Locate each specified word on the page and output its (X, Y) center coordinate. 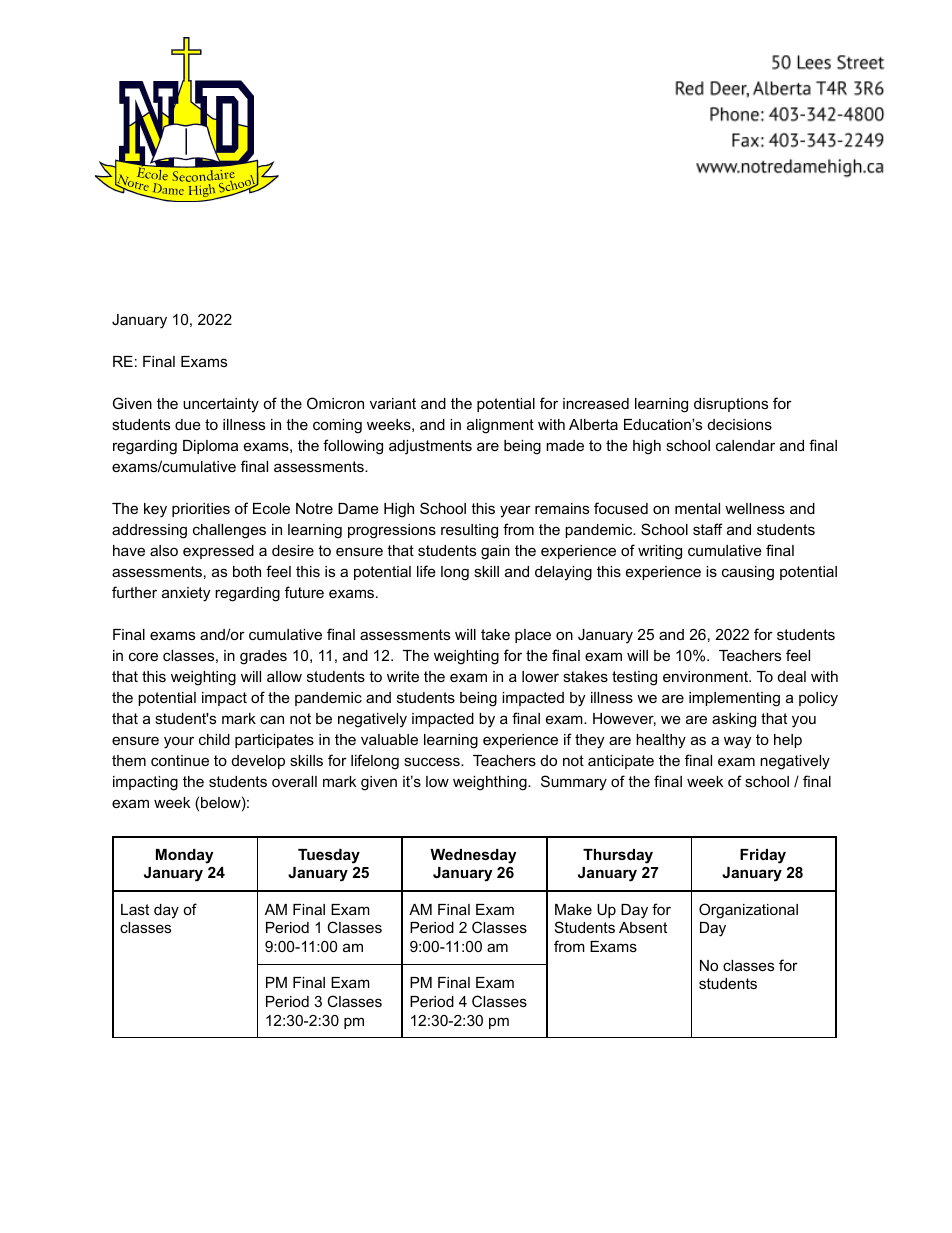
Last (135, 909)
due (188, 424)
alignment (500, 426)
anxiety (186, 594)
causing (748, 573)
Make (573, 909)
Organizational (748, 911)
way (737, 742)
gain (495, 552)
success (433, 761)
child (214, 739)
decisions (740, 424)
